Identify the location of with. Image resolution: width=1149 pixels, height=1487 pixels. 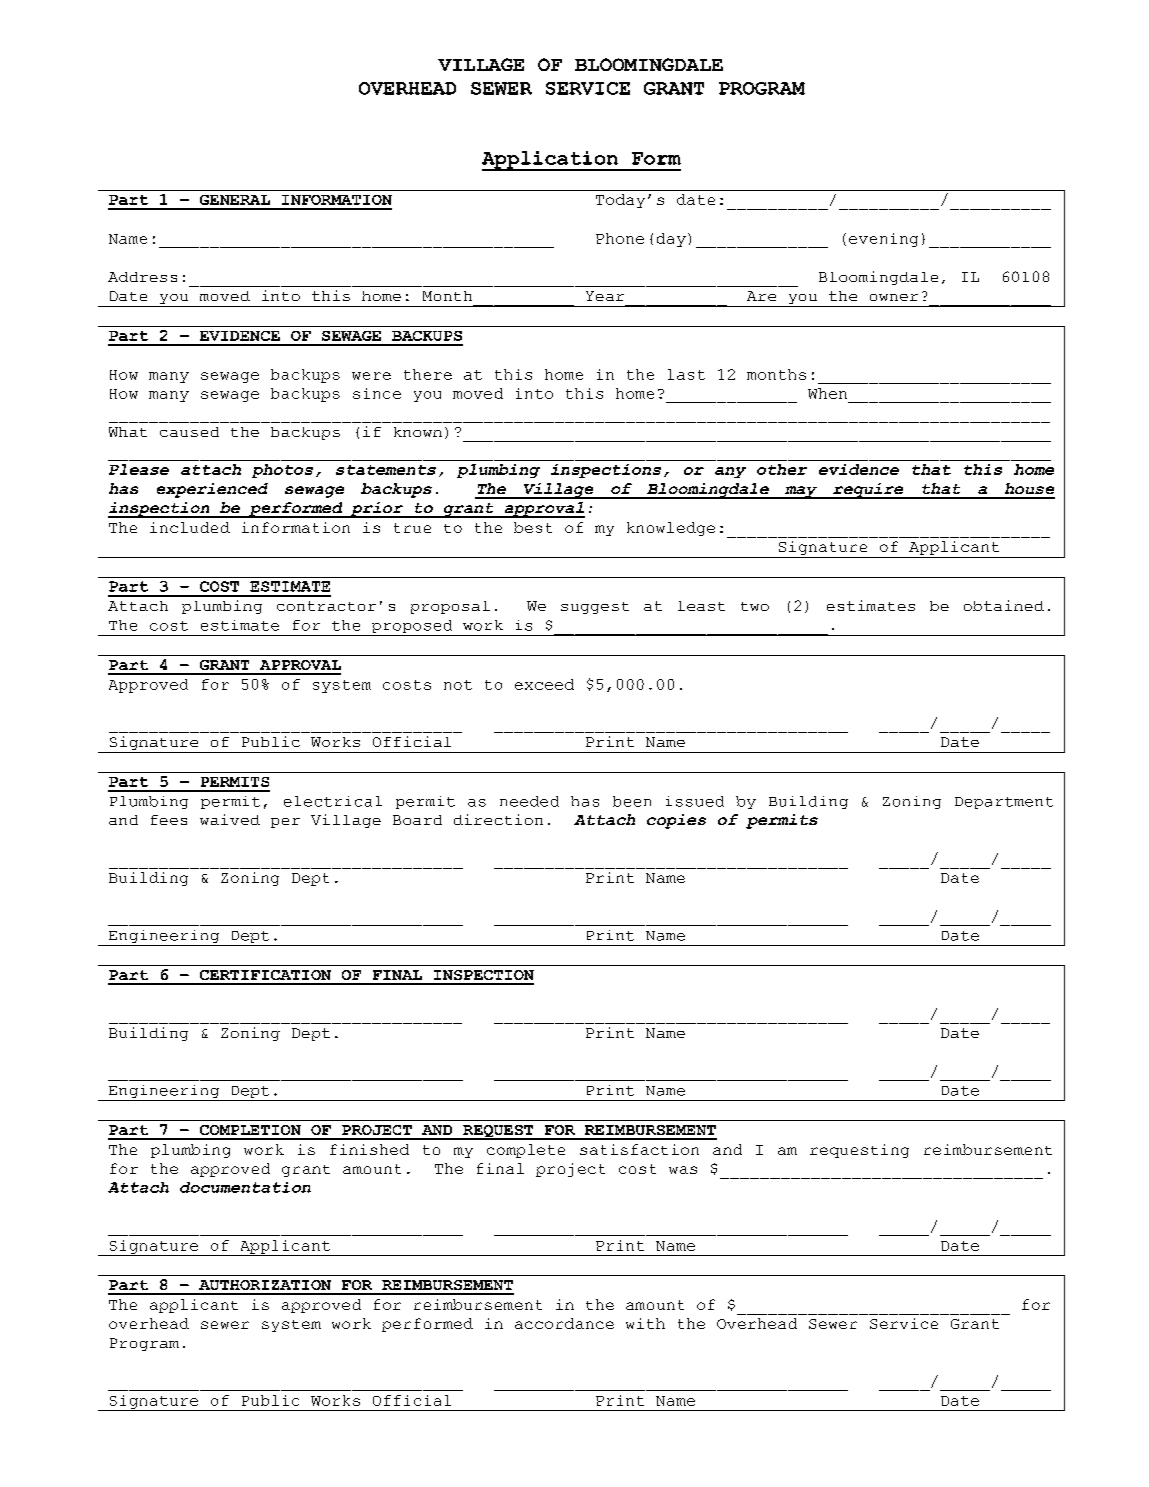
(645, 1323).
